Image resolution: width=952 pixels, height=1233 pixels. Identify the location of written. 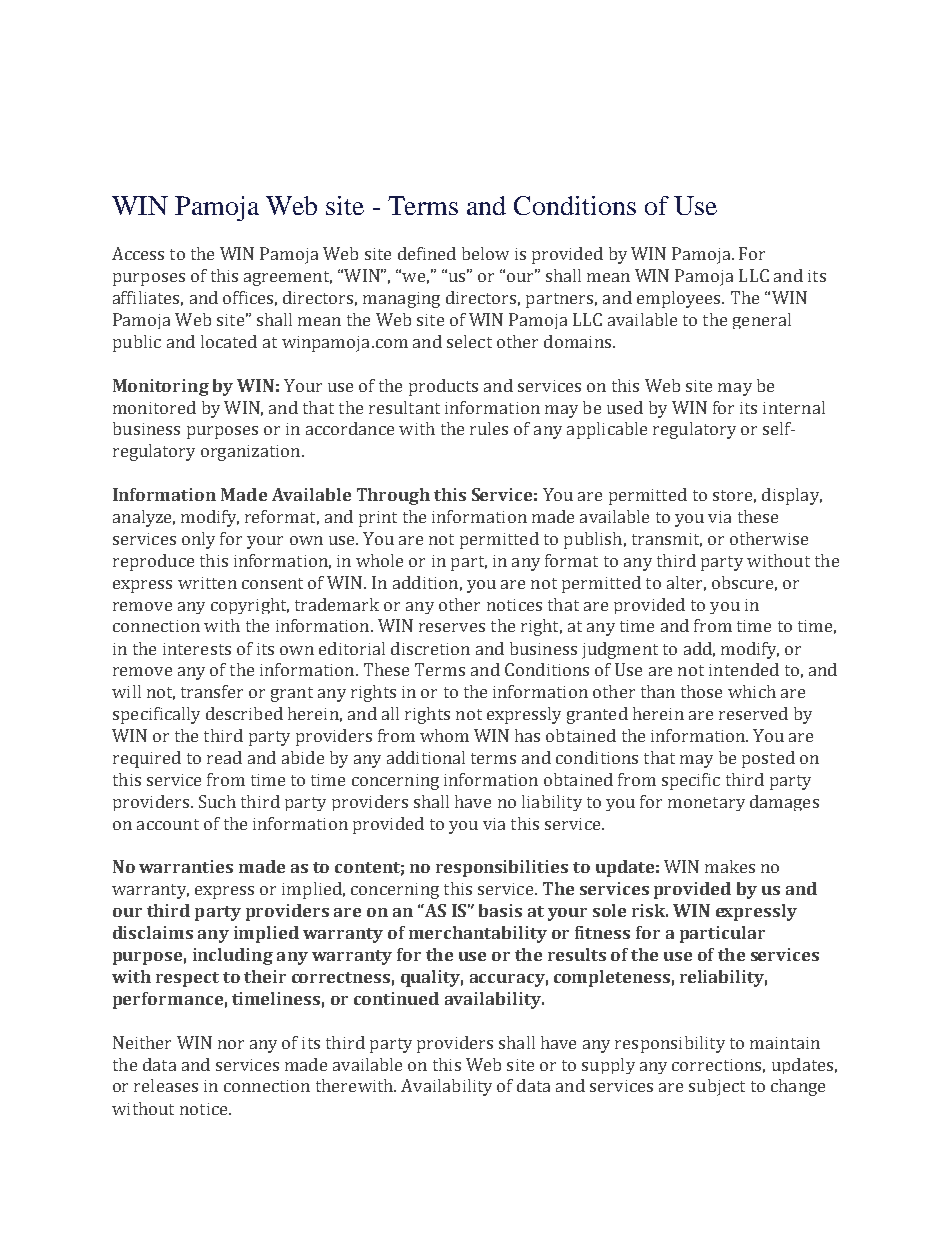
(207, 583).
